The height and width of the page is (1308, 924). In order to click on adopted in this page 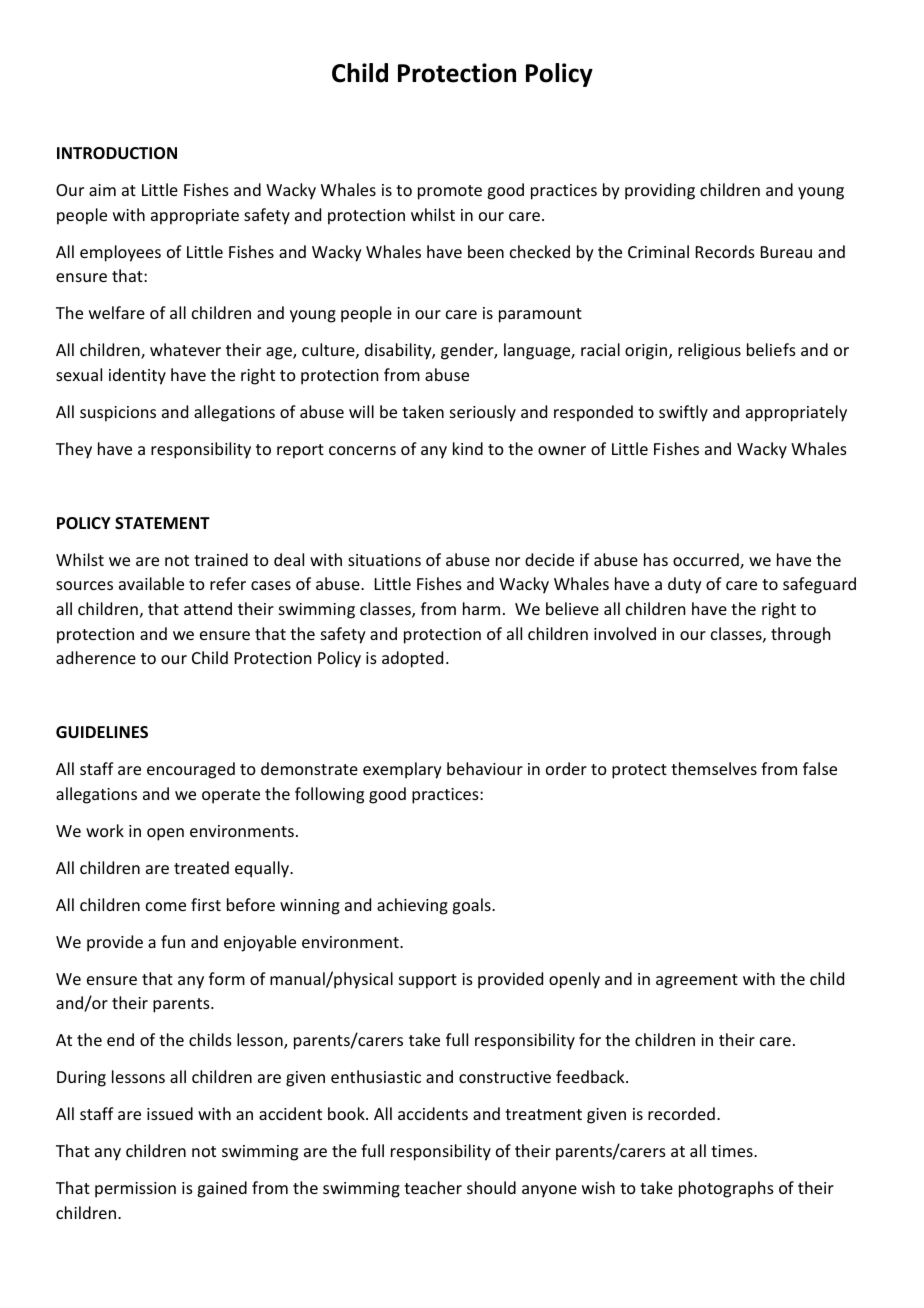, I will do `click(412, 659)`.
